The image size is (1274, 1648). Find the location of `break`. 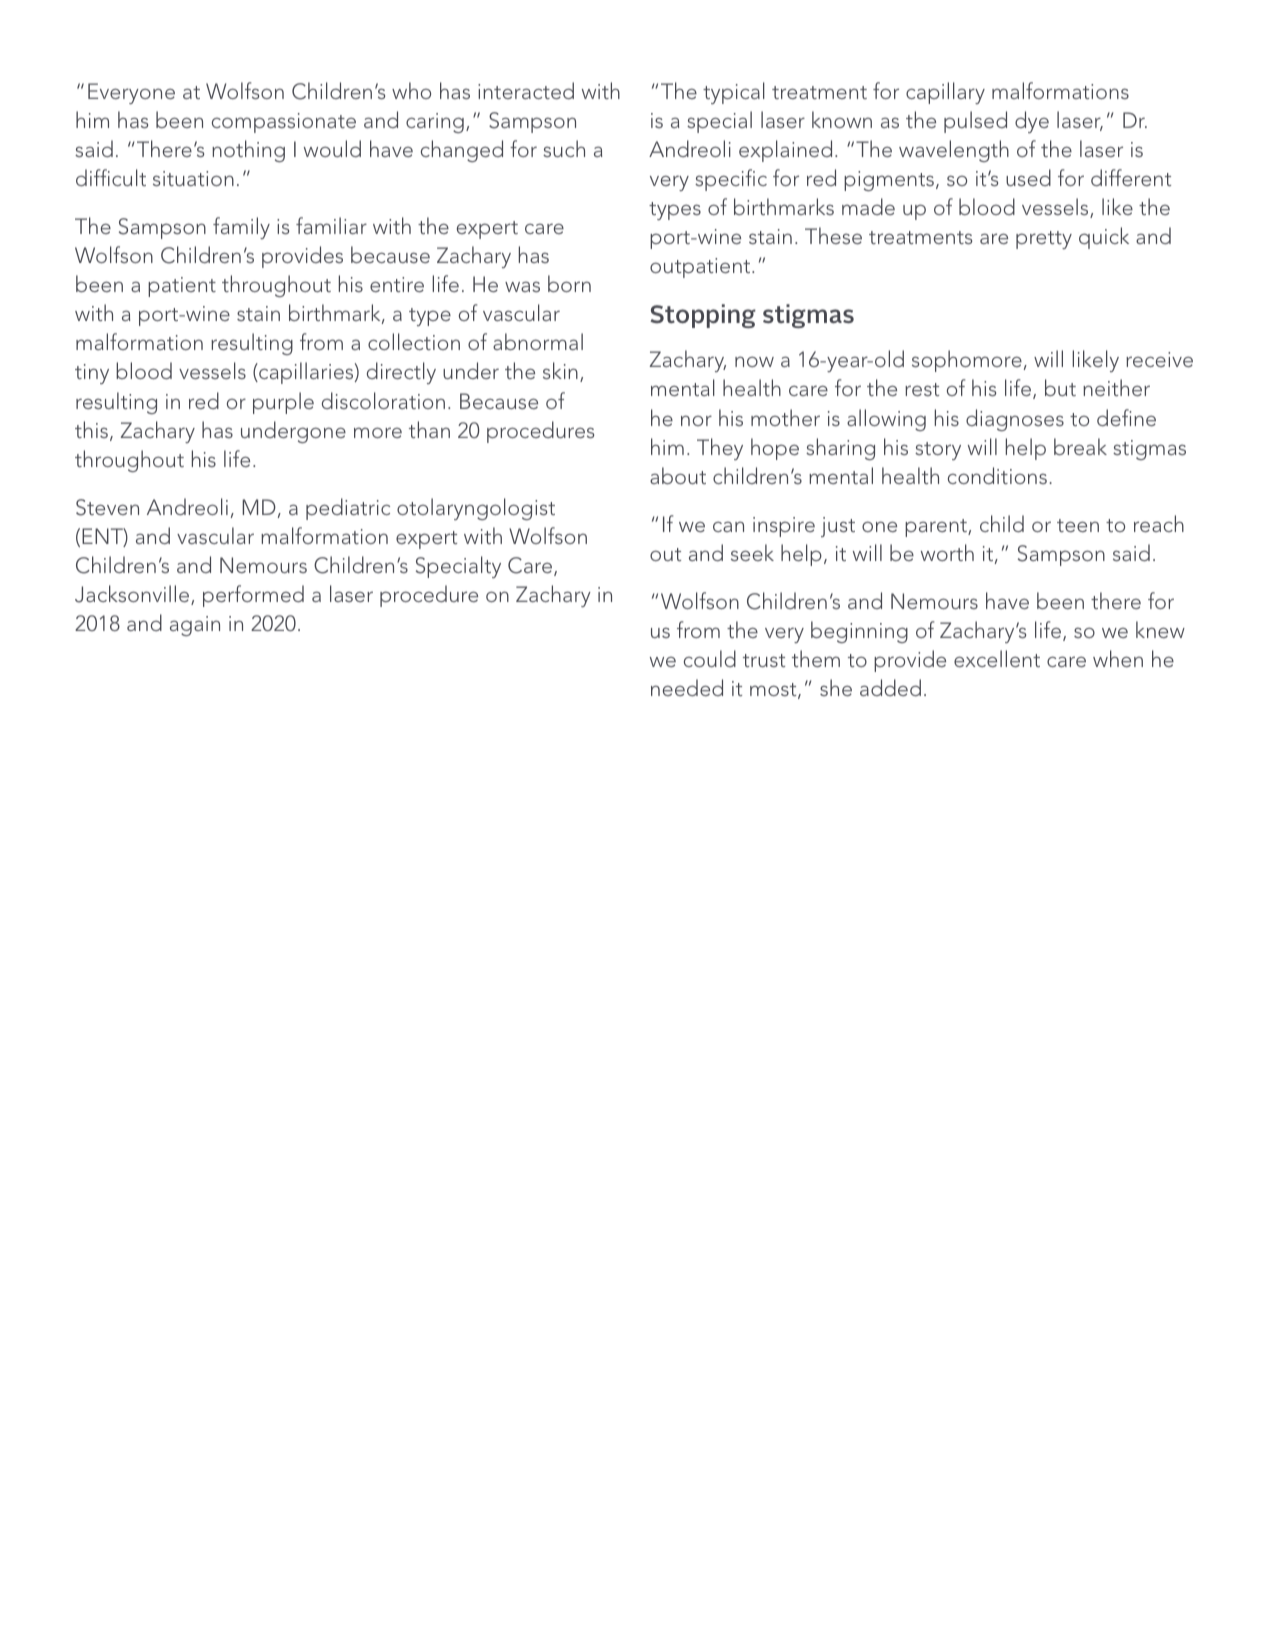

break is located at coordinates (1080, 446).
